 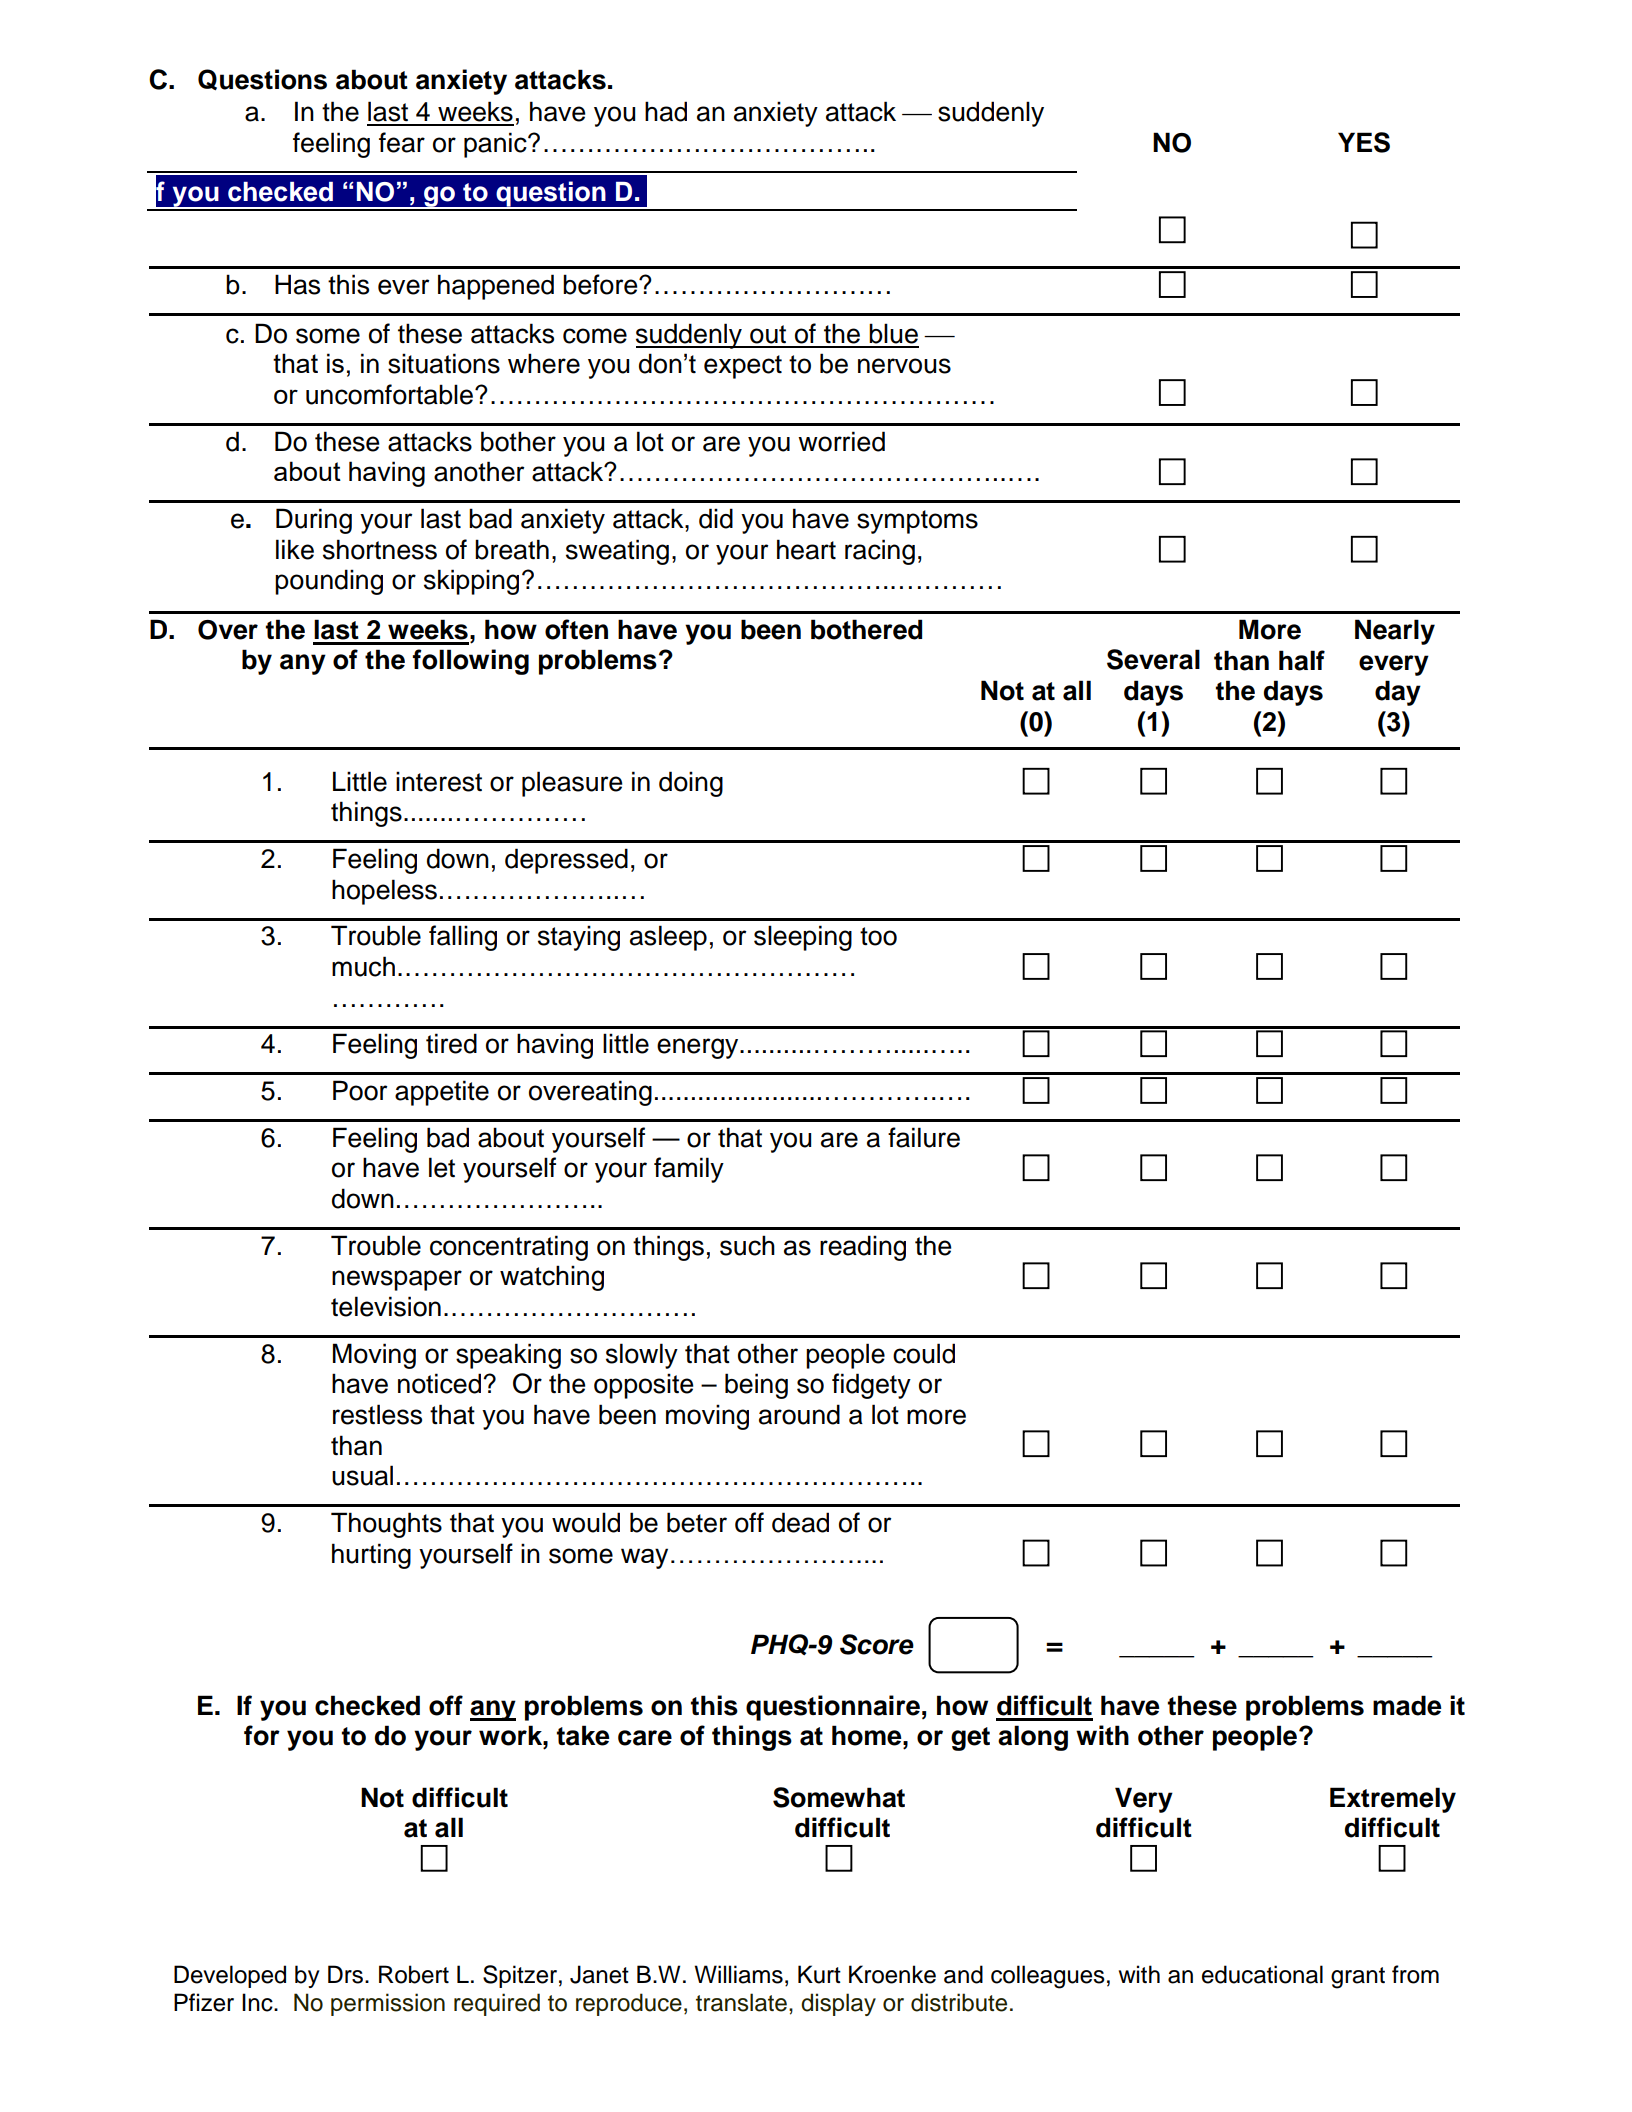 I want to click on Kurt, so click(x=819, y=1974).
